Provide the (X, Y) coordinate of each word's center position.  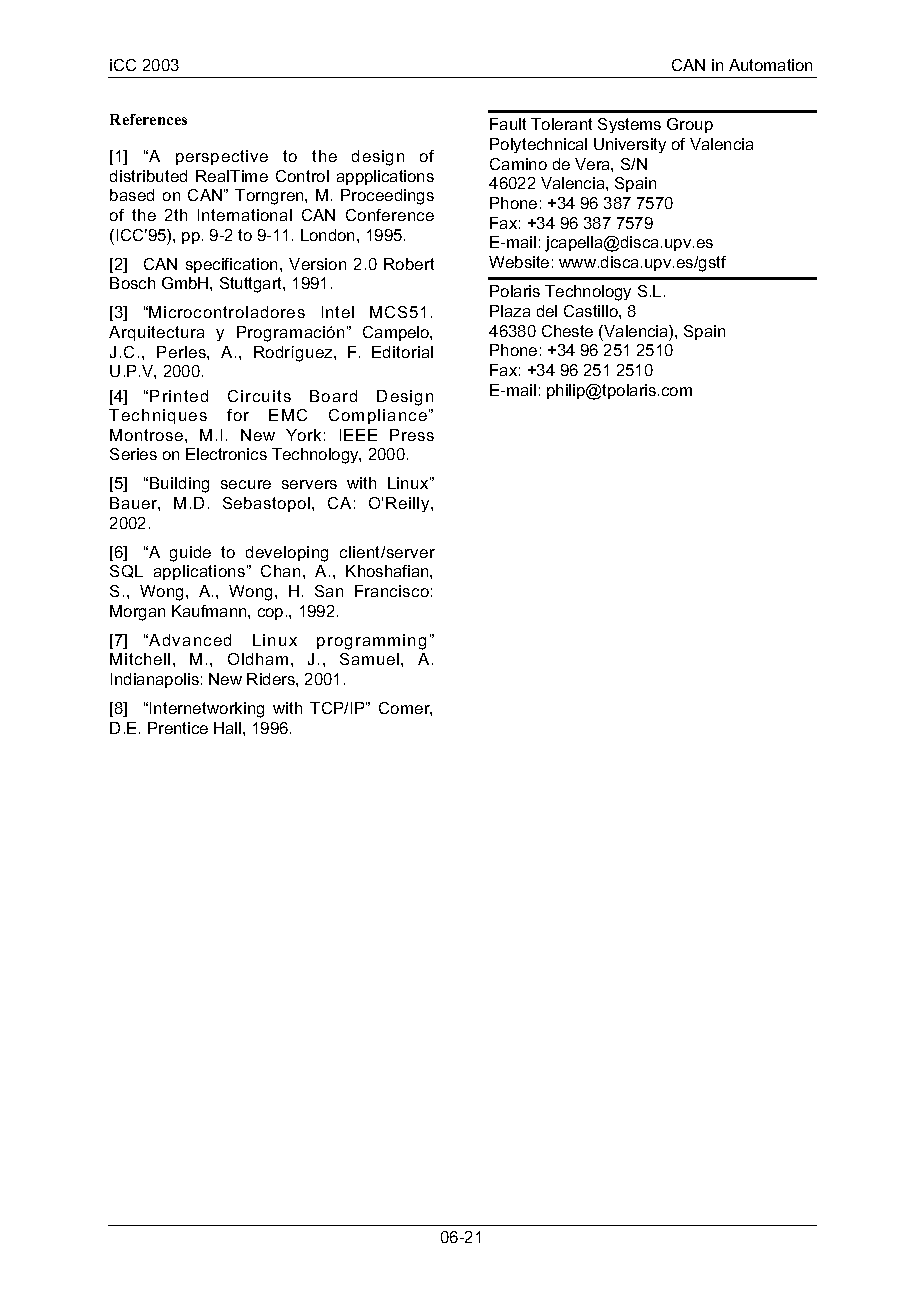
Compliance (379, 416)
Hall (229, 728)
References (148, 119)
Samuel (369, 659)
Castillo (592, 311)
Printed (179, 396)
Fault (508, 124)
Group (690, 125)
